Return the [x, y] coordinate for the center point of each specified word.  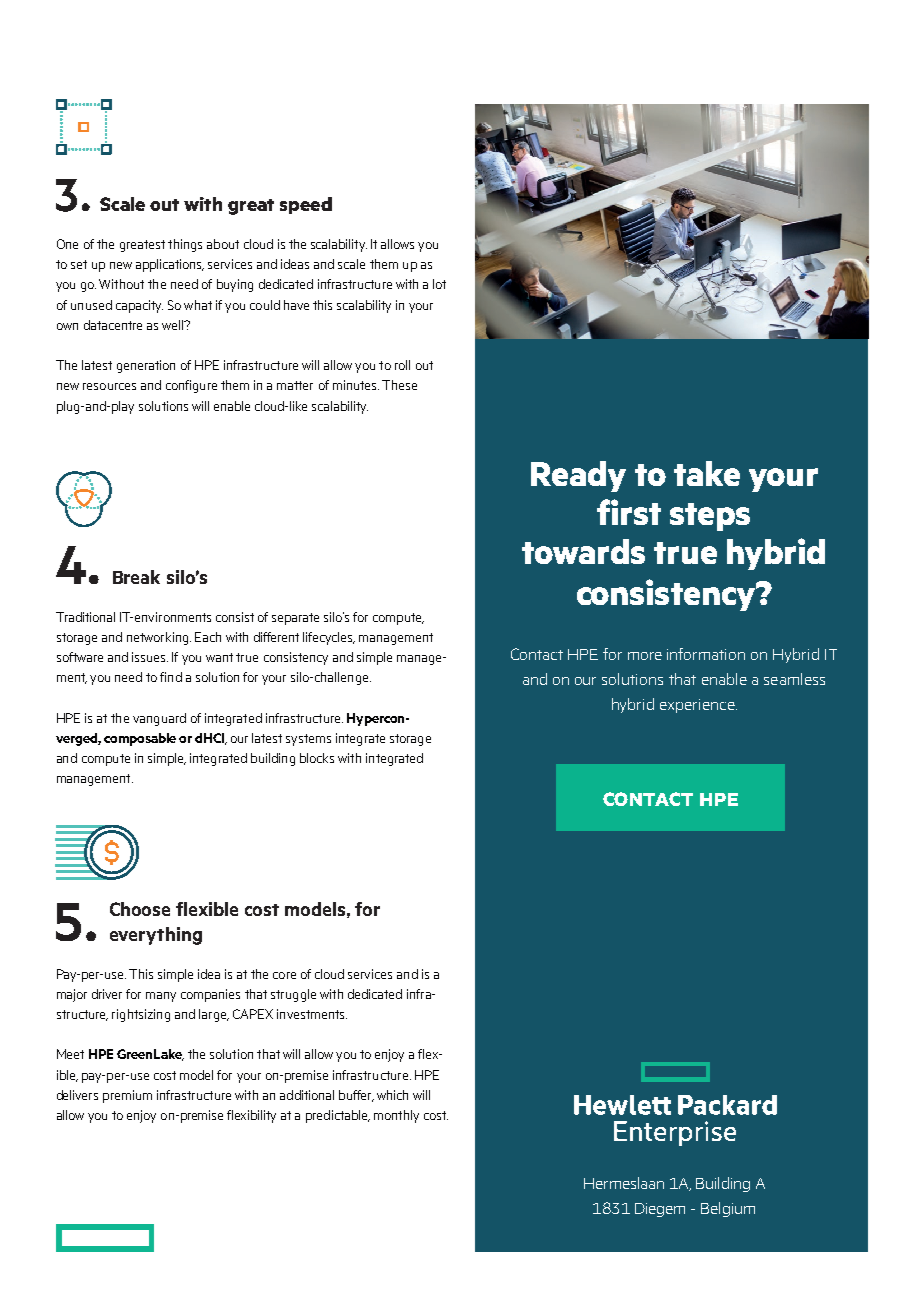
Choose [140, 909]
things [185, 245]
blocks [317, 758]
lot [439, 284]
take [707, 473]
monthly [396, 1116]
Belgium [728, 1209]
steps [710, 517]
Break [136, 577]
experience [698, 706]
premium [127, 1096]
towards [583, 551]
